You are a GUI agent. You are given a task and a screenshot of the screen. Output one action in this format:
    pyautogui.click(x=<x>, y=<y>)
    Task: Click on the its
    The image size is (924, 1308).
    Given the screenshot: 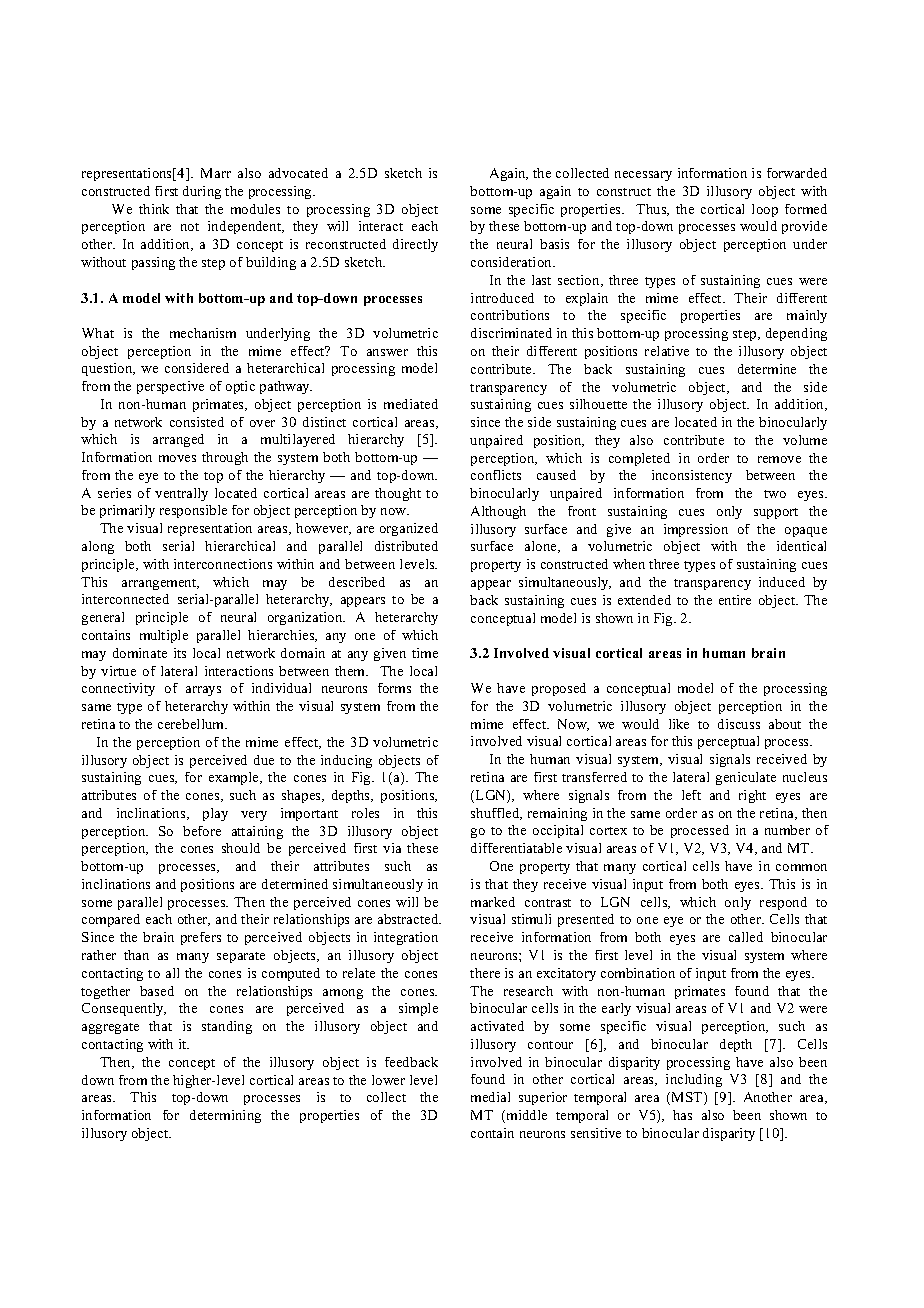 What is the action you would take?
    pyautogui.click(x=180, y=653)
